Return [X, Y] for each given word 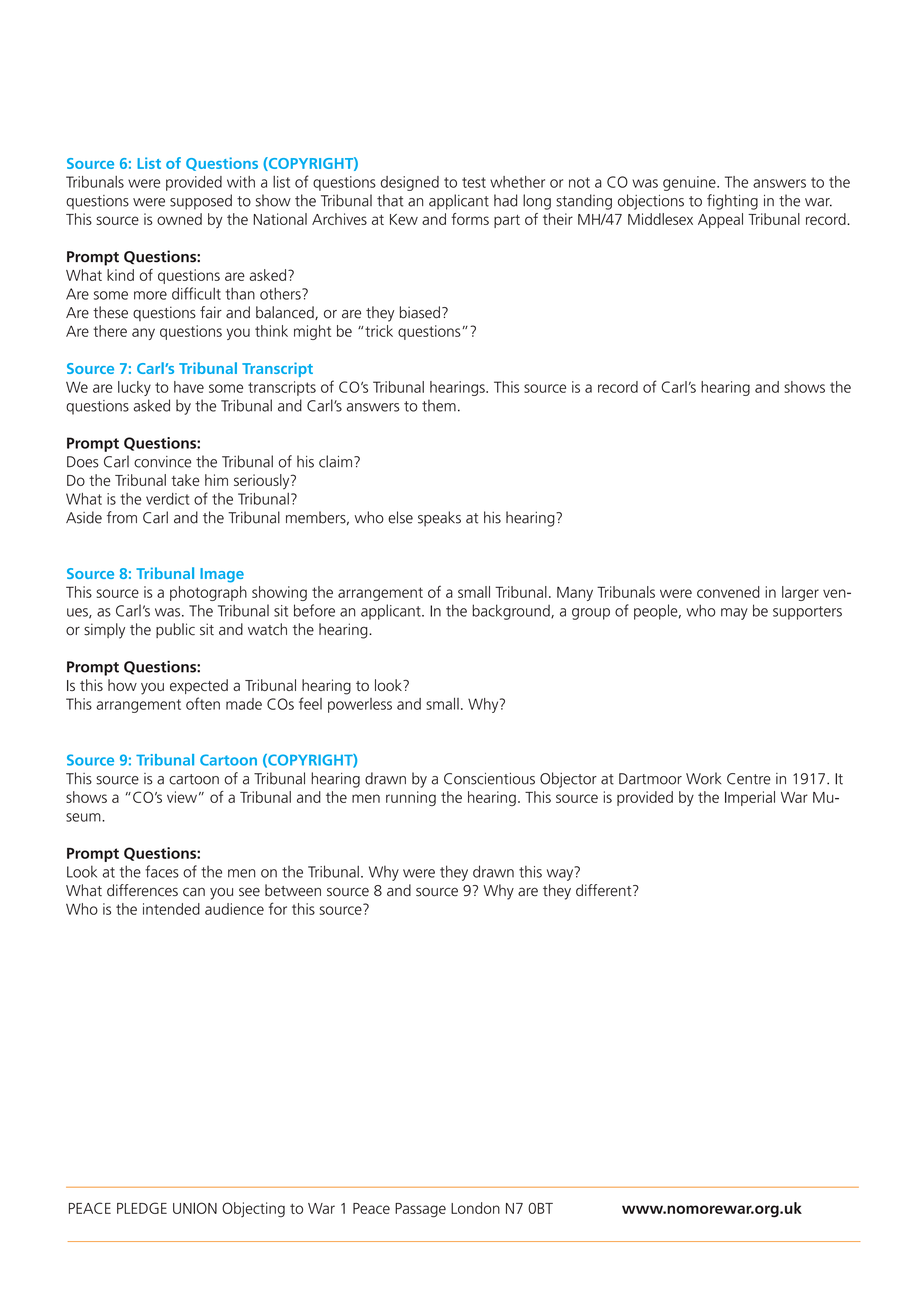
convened [728, 592]
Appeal [720, 220]
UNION [195, 1208]
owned [179, 219]
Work [704, 778]
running [411, 798]
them [439, 405]
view [182, 797]
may [734, 614]
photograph [208, 593]
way [561, 874]
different [605, 890]
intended [171, 909]
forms [470, 219]
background [512, 612]
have [189, 387]
